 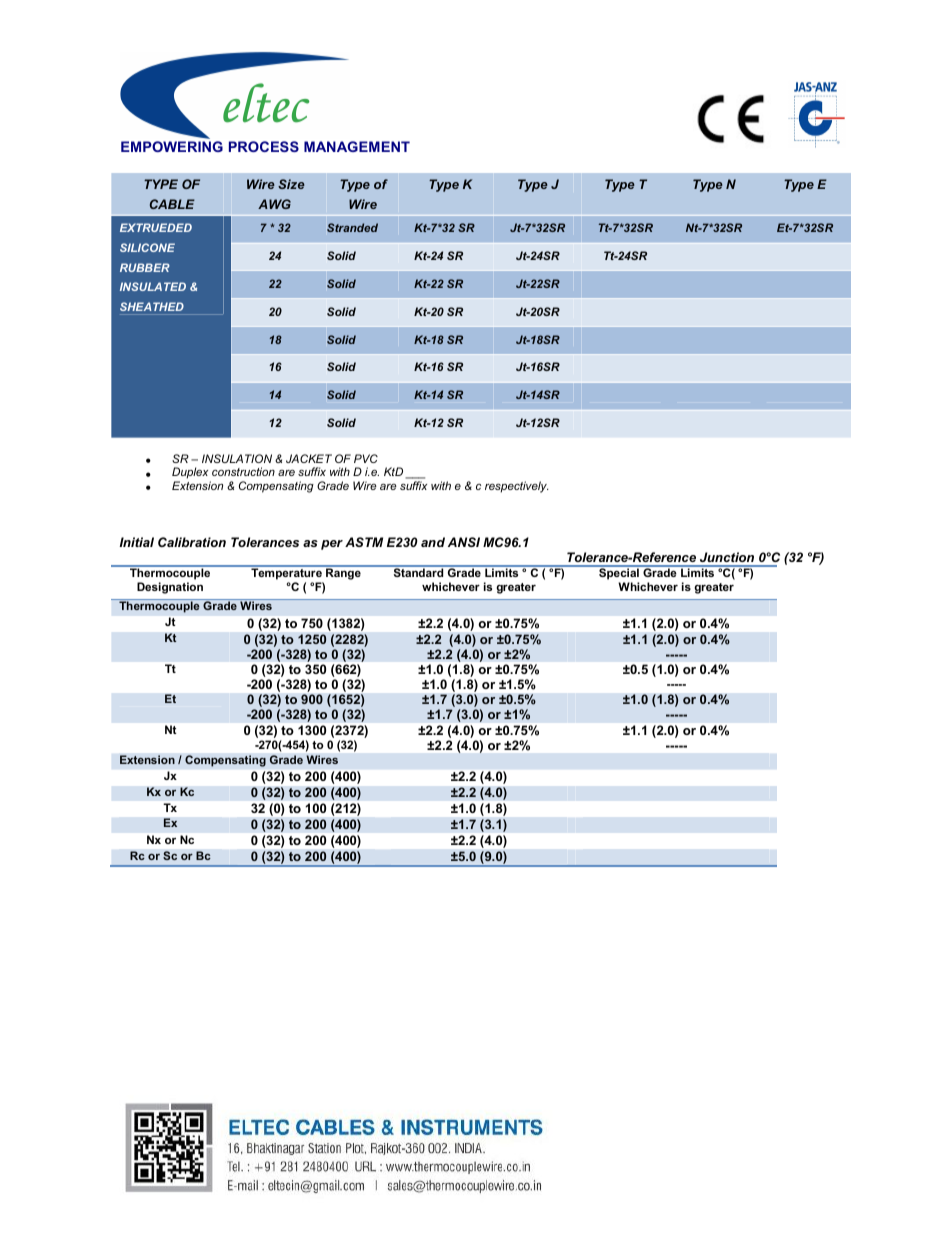 What do you see at coordinates (172, 146) in the image?
I see `EMPOWERING` at bounding box center [172, 146].
